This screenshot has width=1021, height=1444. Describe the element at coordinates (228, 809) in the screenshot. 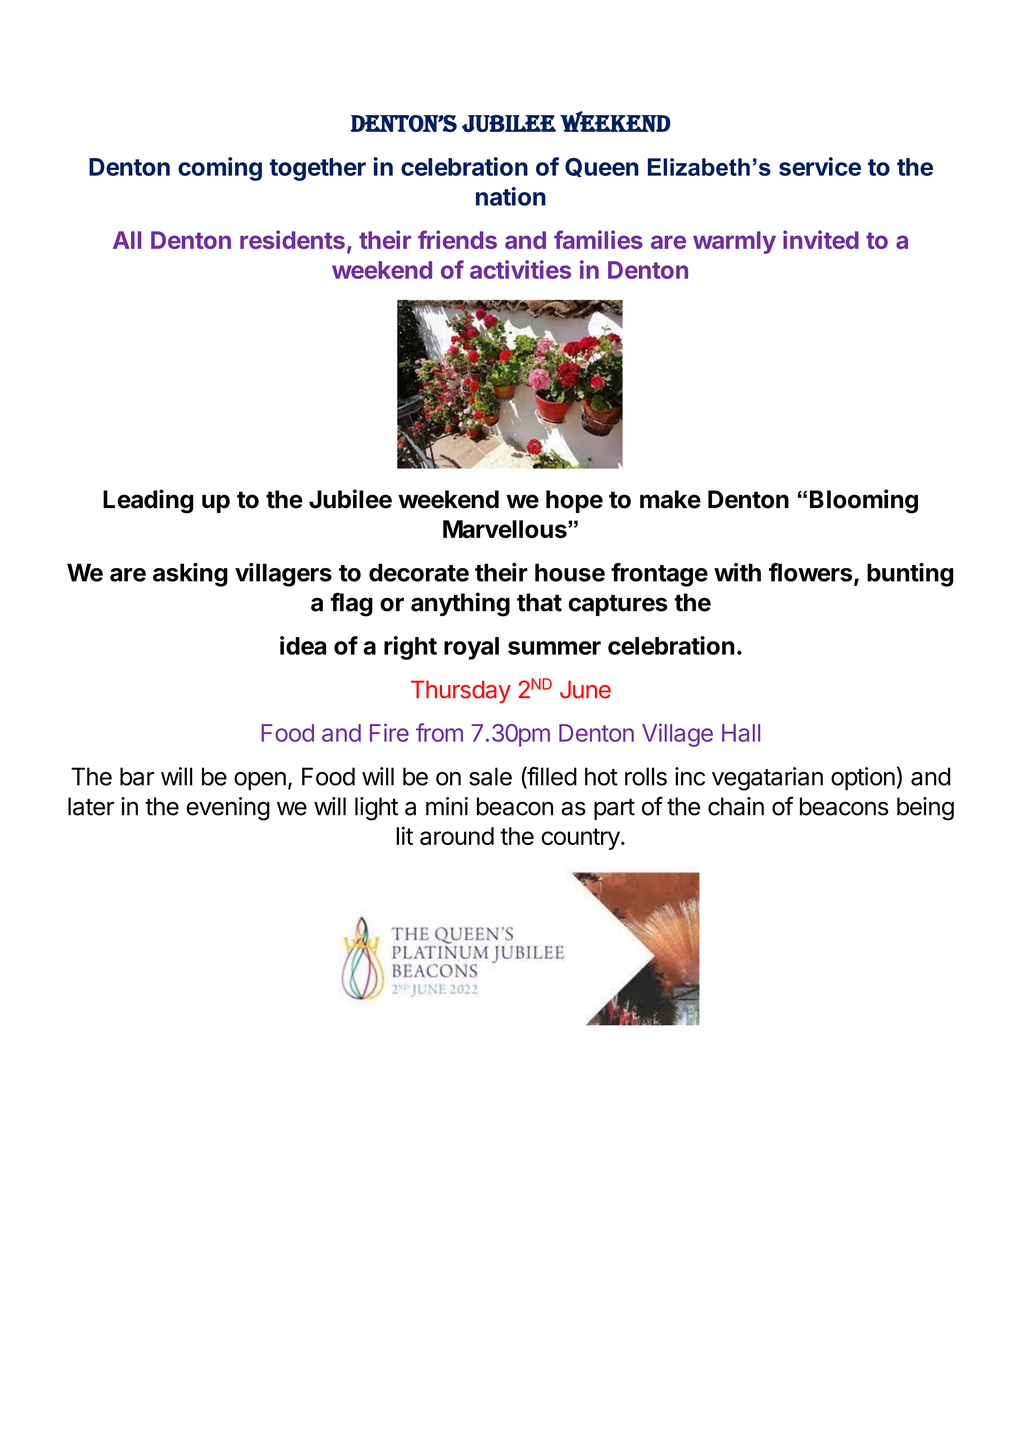

I see `evening` at that location.
